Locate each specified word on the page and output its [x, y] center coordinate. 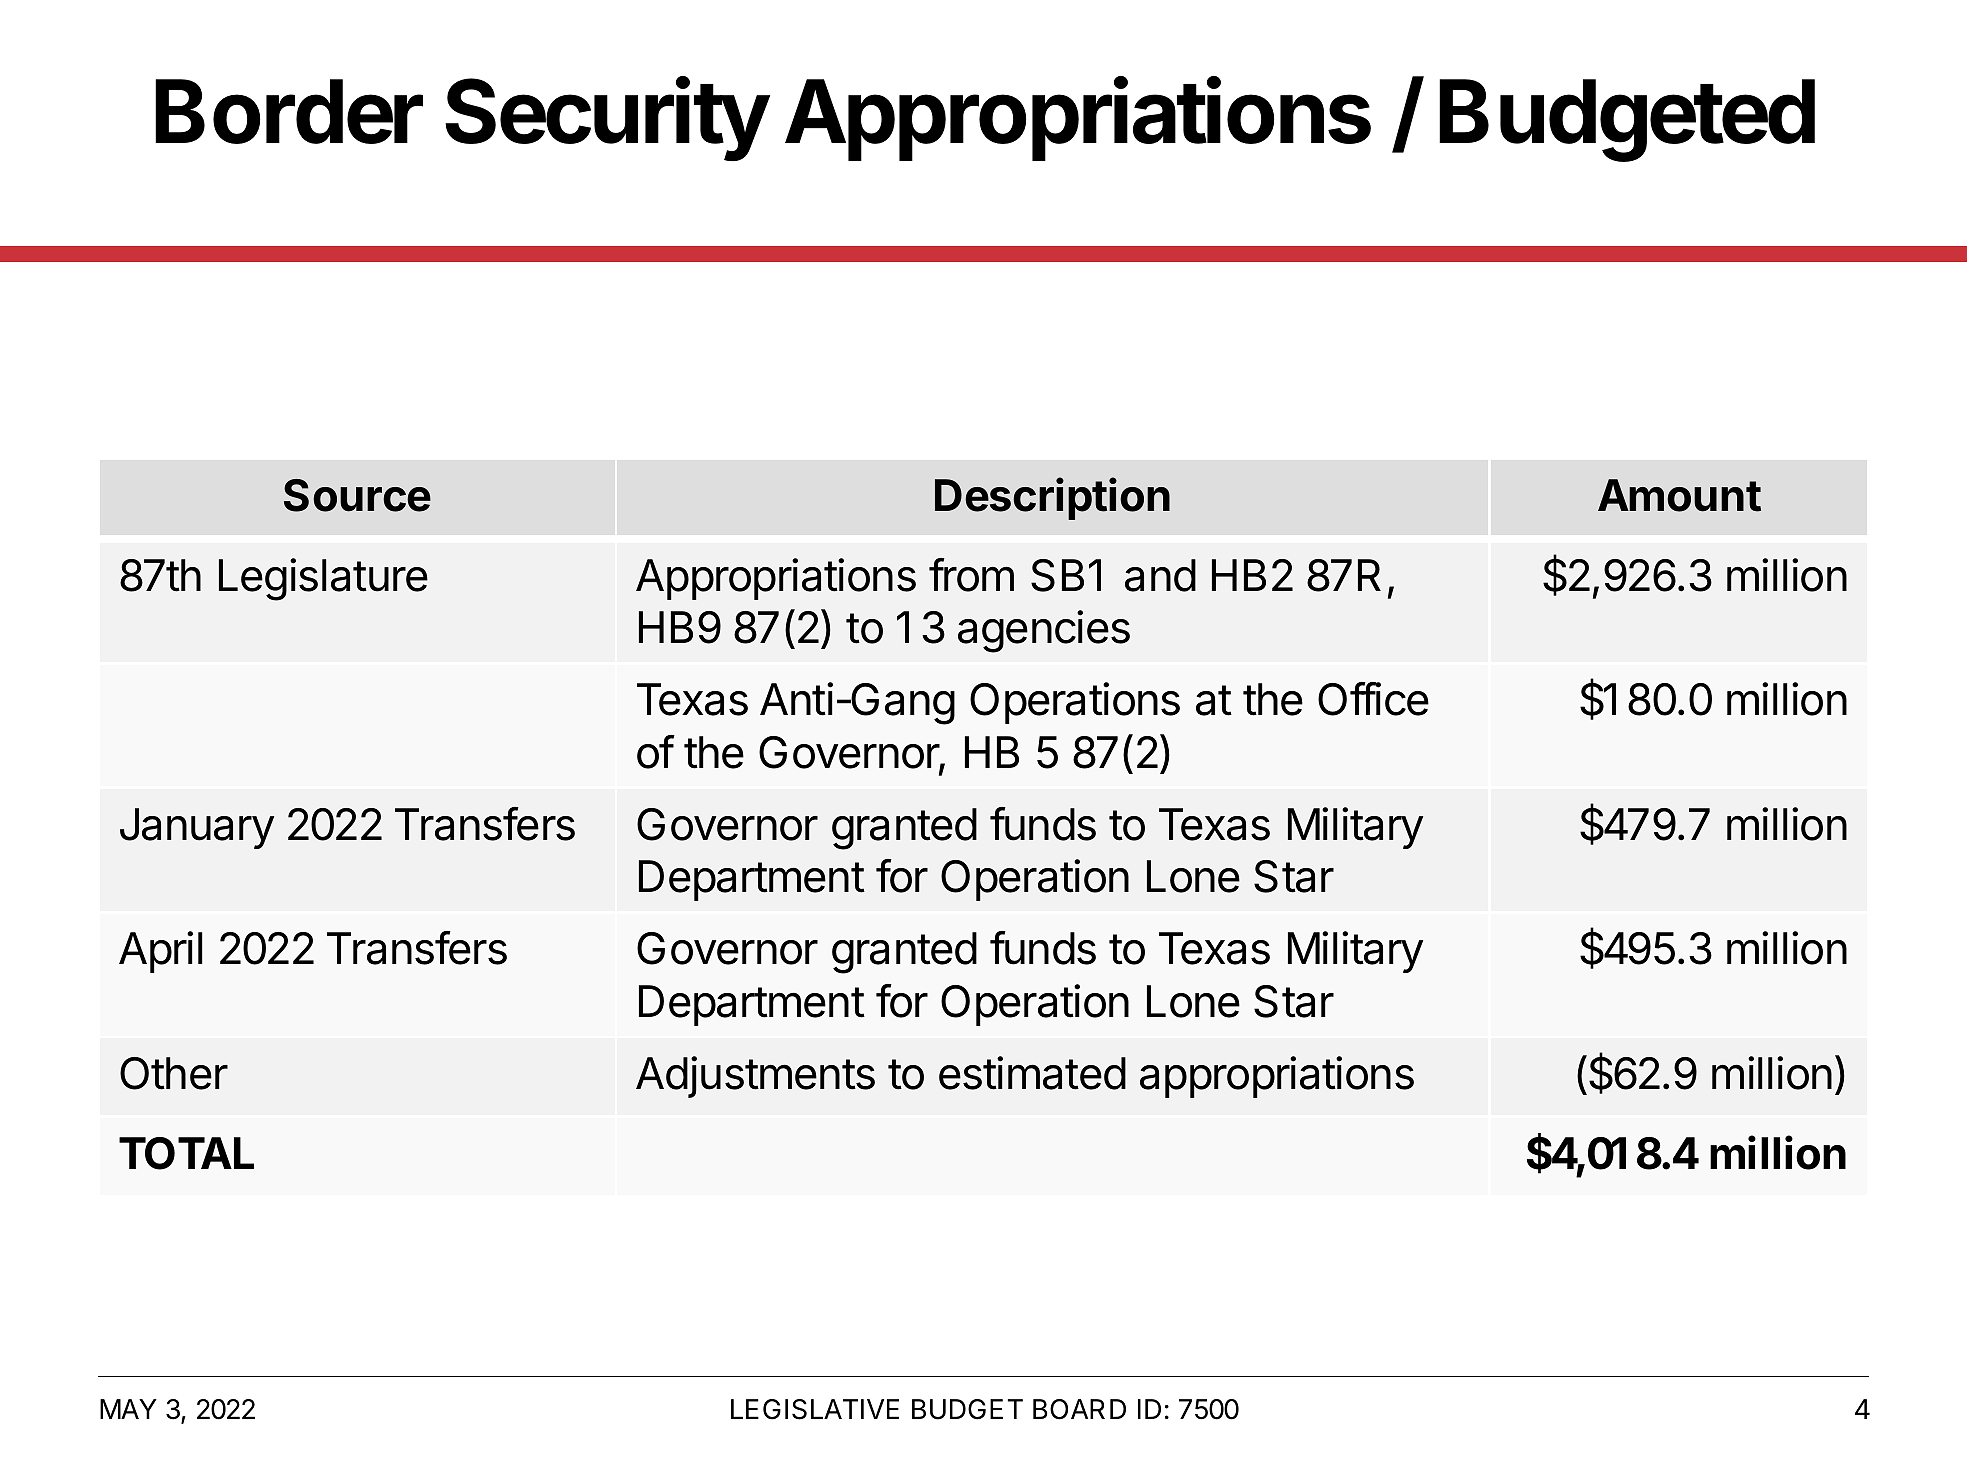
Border [289, 111]
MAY [128, 1409]
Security [607, 119]
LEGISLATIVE [815, 1409]
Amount [1679, 495]
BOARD [1079, 1409]
